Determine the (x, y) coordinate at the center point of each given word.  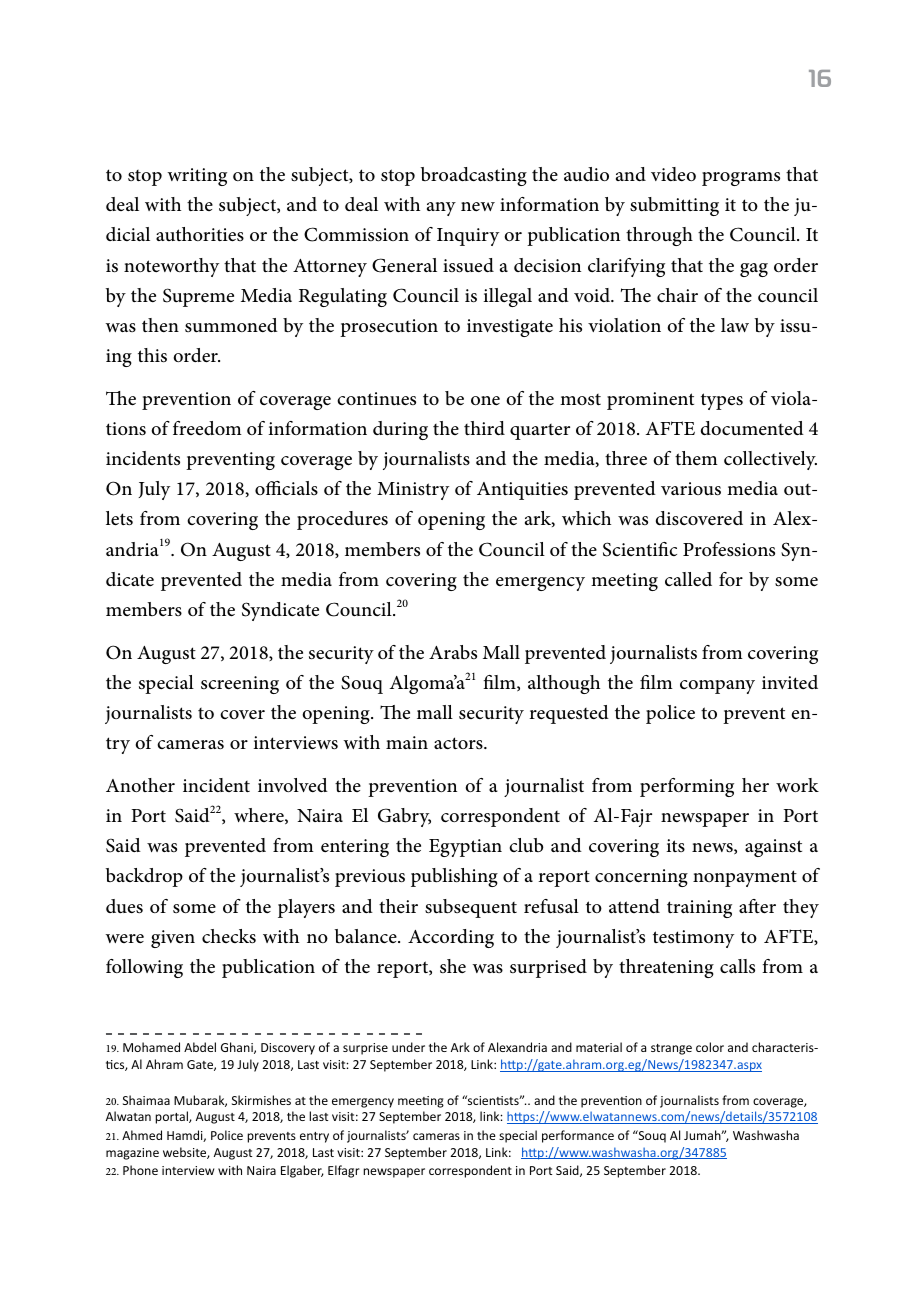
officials (286, 488)
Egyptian (465, 848)
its (675, 845)
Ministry (413, 491)
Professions (729, 549)
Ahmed (142, 1135)
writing (197, 177)
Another (140, 785)
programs (741, 179)
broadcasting (474, 176)
